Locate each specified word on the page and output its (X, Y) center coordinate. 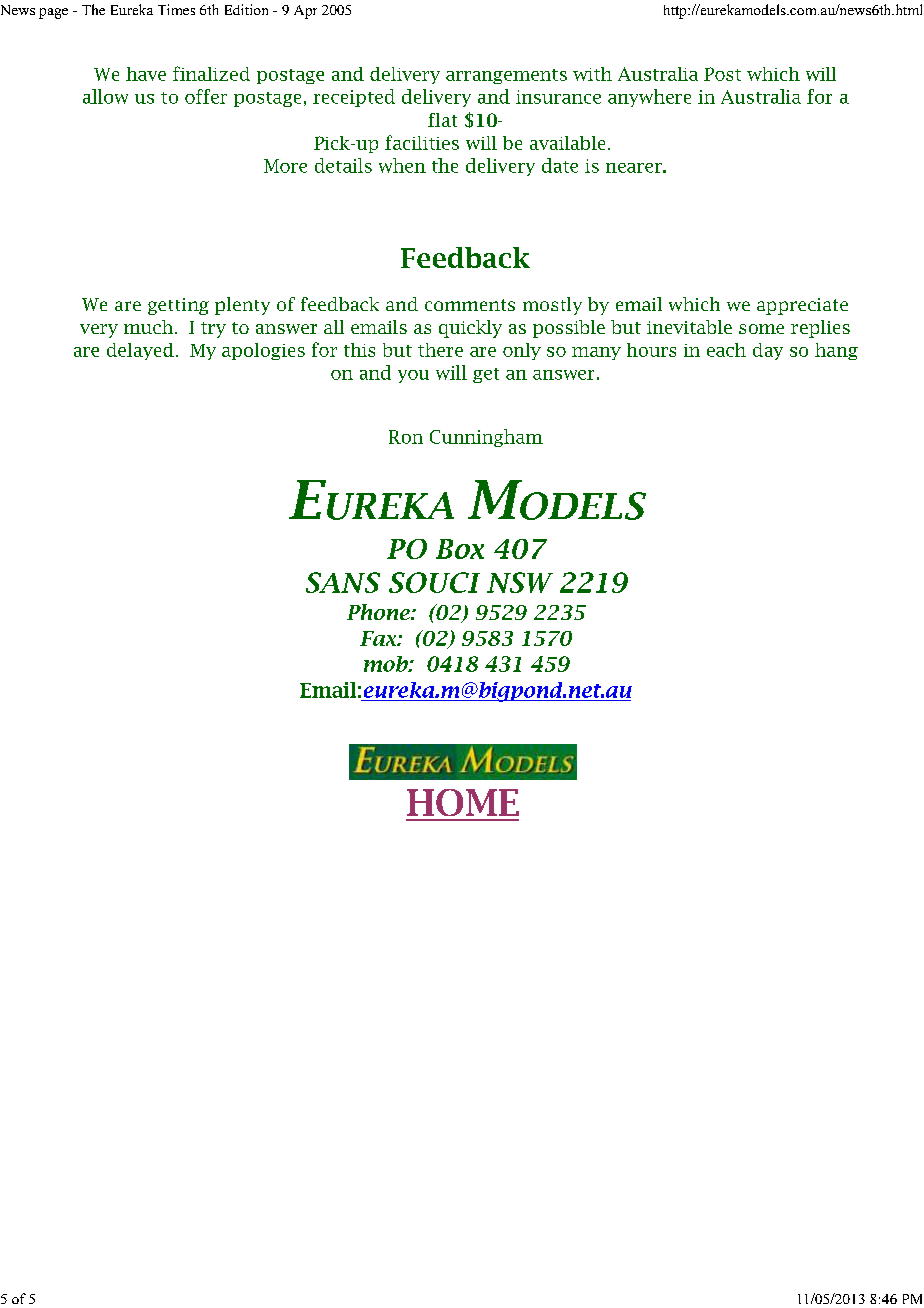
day (768, 351)
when (402, 165)
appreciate (802, 306)
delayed (140, 351)
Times (176, 9)
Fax (379, 638)
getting (178, 306)
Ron (406, 437)
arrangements (506, 76)
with (592, 74)
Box (460, 549)
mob (387, 664)
